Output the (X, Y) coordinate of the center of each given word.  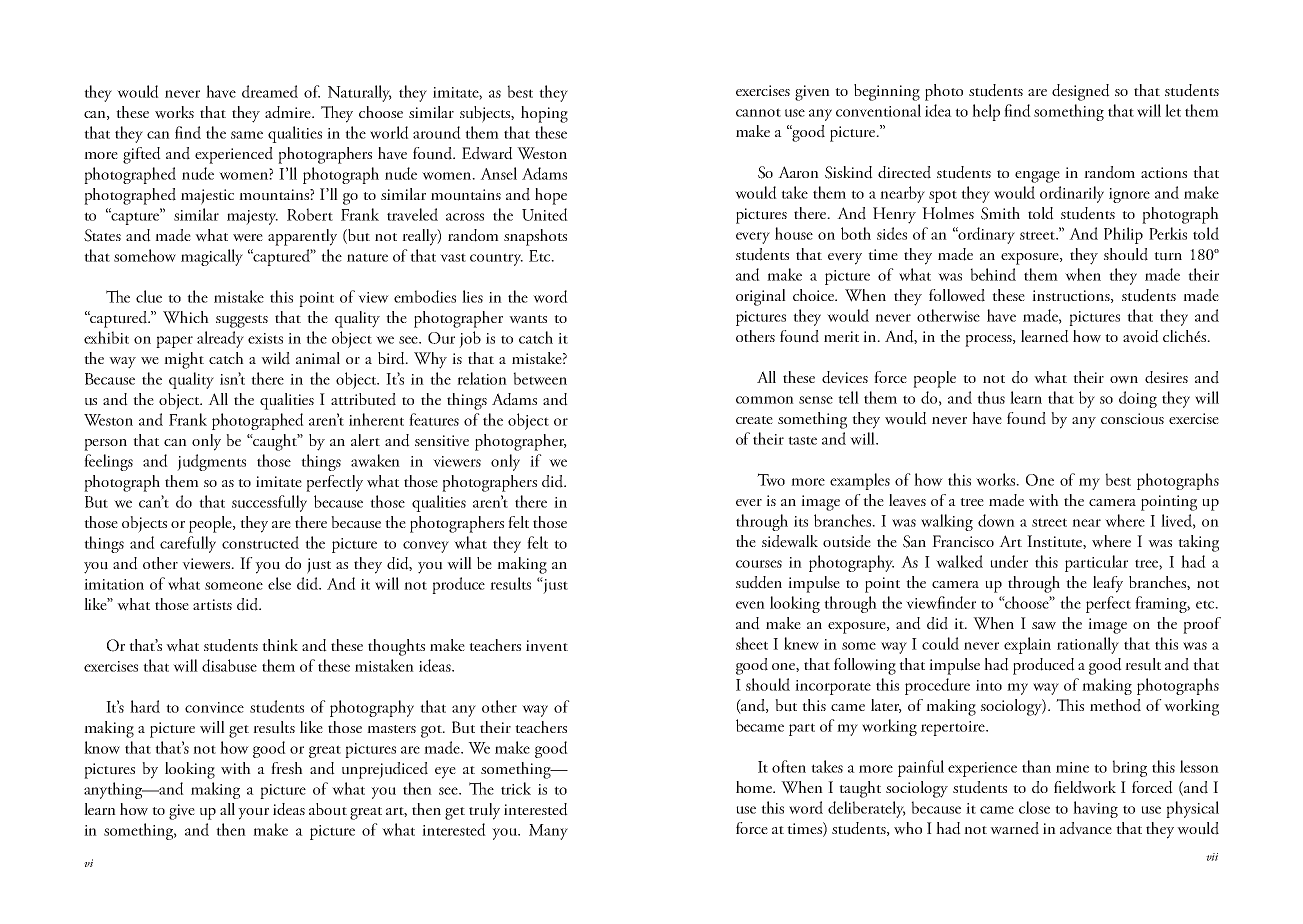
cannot (758, 112)
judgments (211, 462)
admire (289, 112)
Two (771, 479)
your (253, 814)
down (996, 520)
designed (1081, 92)
